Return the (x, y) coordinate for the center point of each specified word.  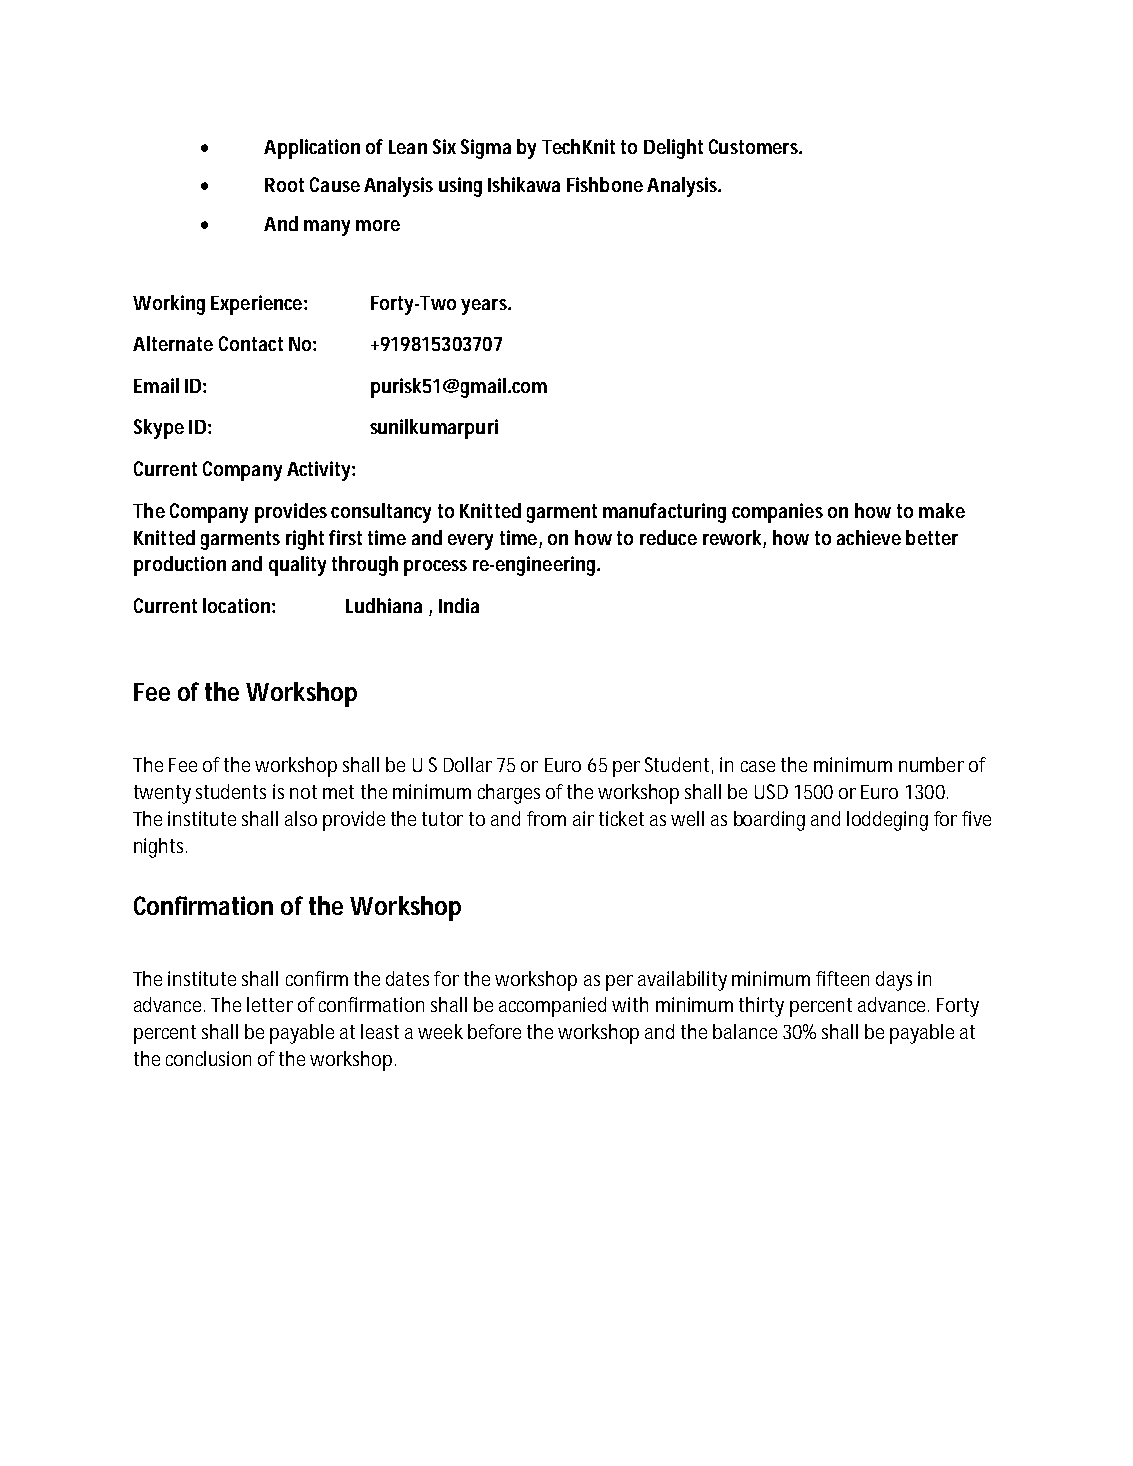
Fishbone (605, 184)
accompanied (552, 1007)
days (894, 981)
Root (284, 185)
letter (270, 1004)
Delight (673, 149)
